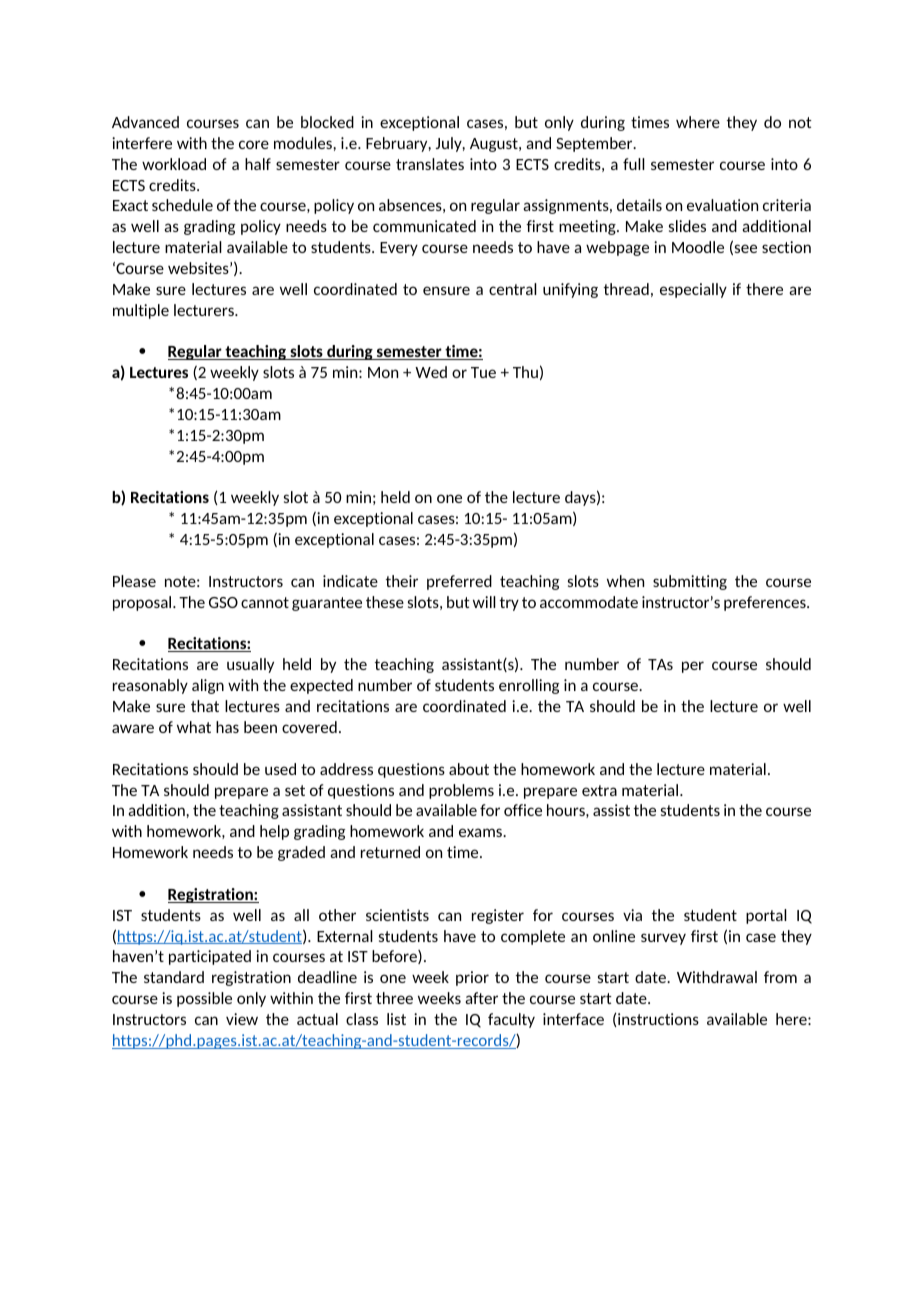 The height and width of the image is (1308, 924). What do you see at coordinates (204, 999) in the image?
I see `possible` at bounding box center [204, 999].
